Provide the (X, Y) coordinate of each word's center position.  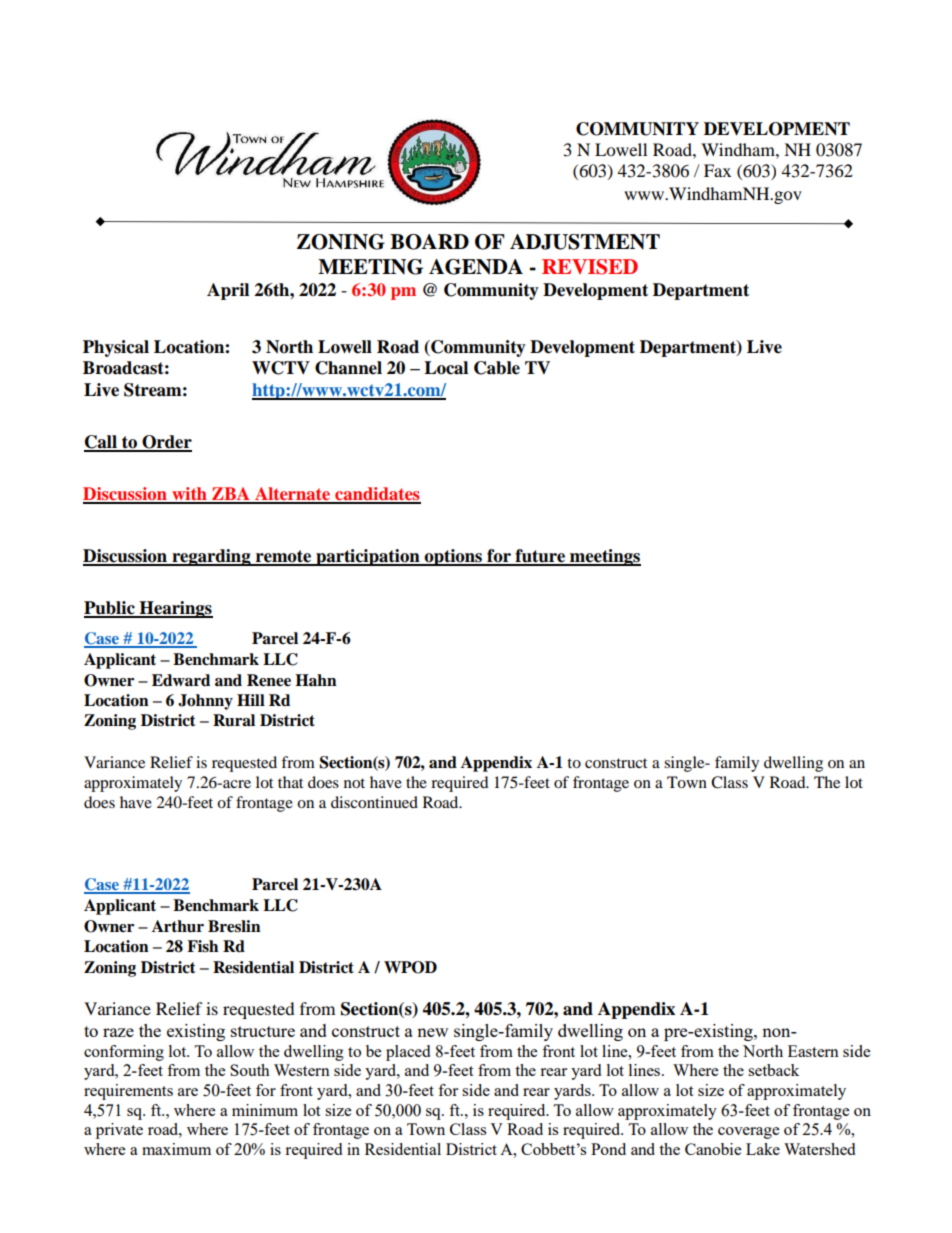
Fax (717, 170)
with (189, 495)
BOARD (429, 242)
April (228, 291)
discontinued (374, 802)
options (454, 557)
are (188, 1092)
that (290, 782)
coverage (748, 1133)
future (540, 557)
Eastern (813, 1051)
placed (408, 1053)
